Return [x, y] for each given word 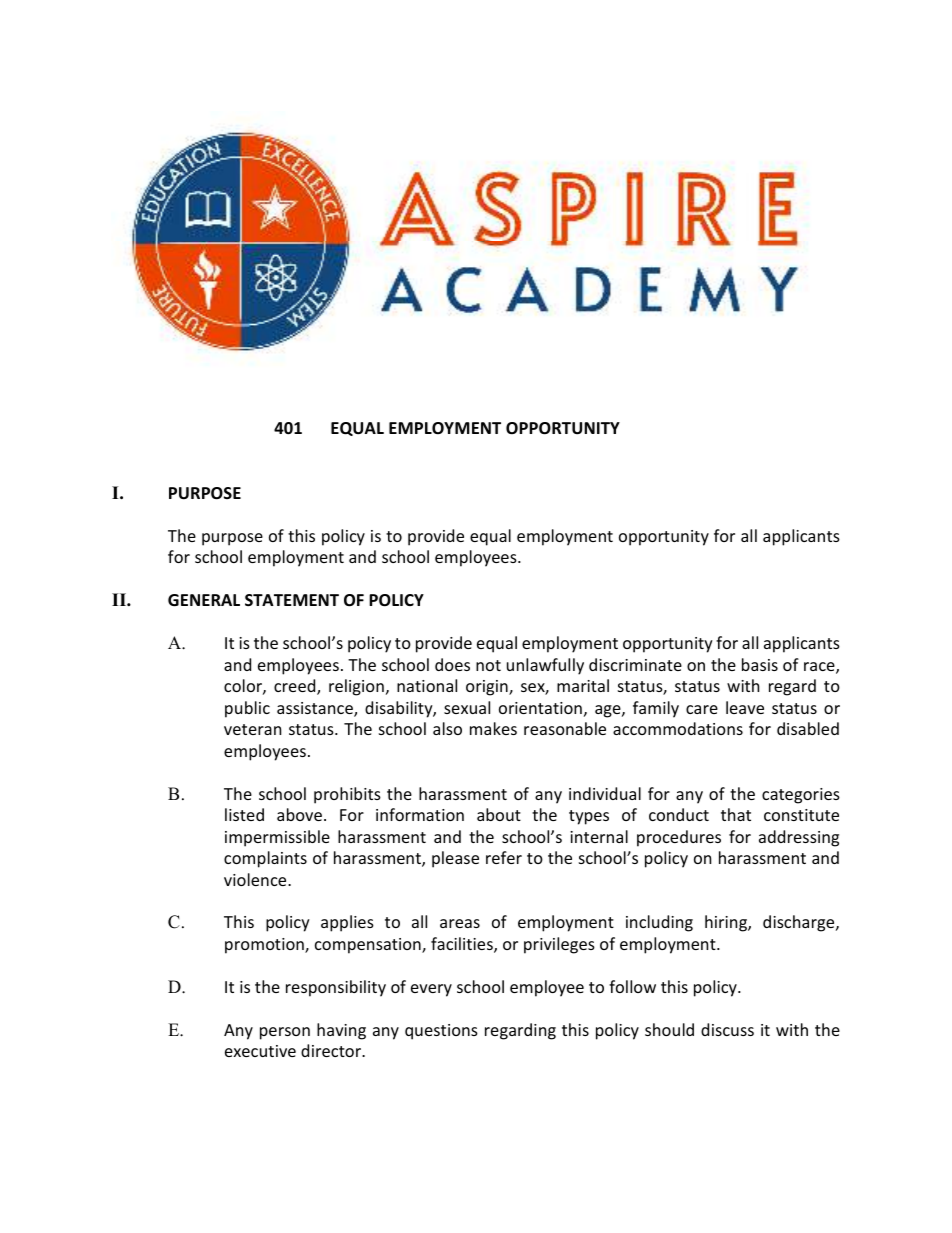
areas [460, 923]
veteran [252, 729]
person [285, 1033]
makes [493, 728]
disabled [808, 728]
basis [760, 664]
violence [256, 879]
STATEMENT [292, 600]
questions [441, 1032]
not [488, 665]
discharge [800, 923]
